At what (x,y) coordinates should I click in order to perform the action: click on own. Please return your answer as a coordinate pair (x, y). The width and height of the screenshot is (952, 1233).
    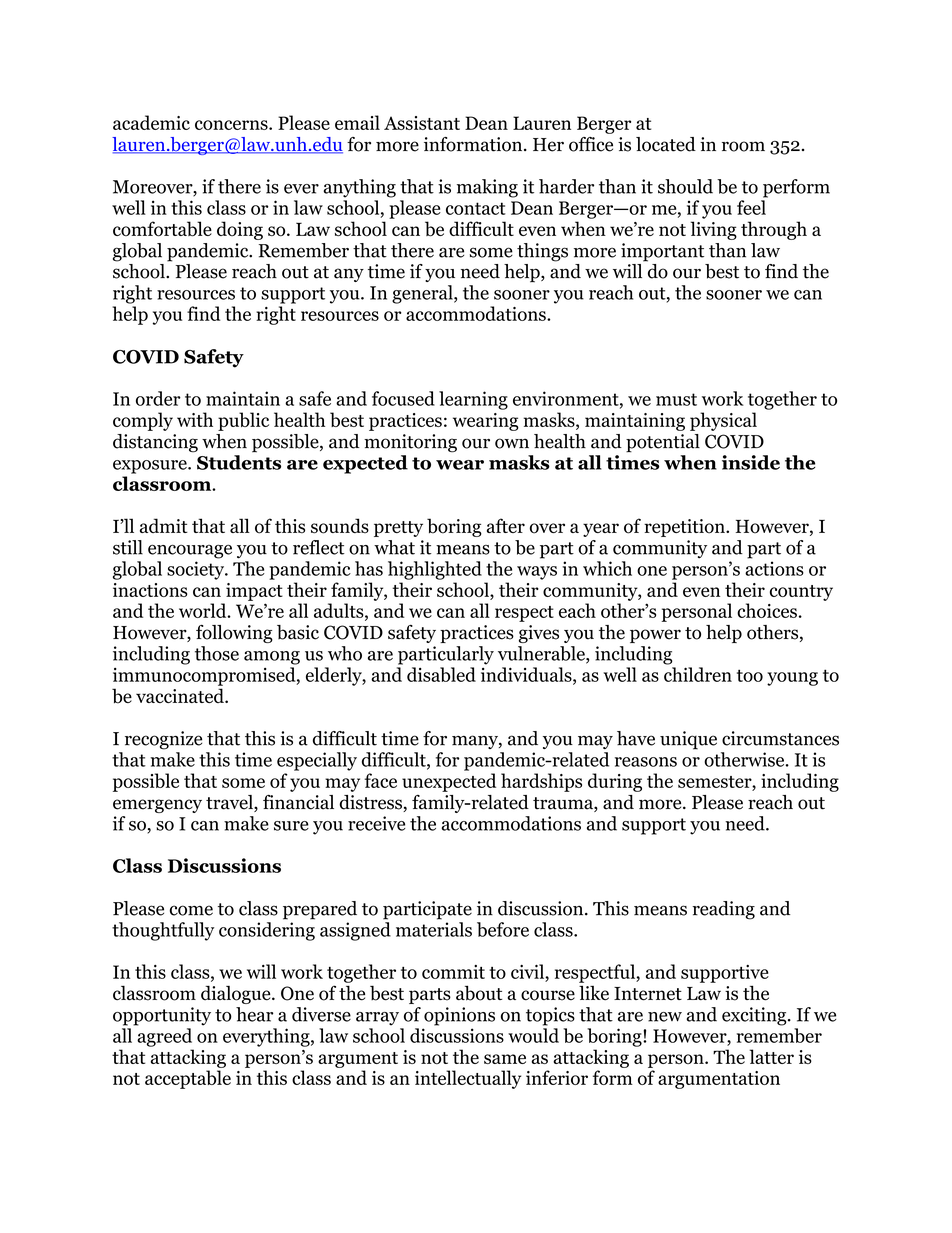
    Looking at the image, I should click on (512, 443).
